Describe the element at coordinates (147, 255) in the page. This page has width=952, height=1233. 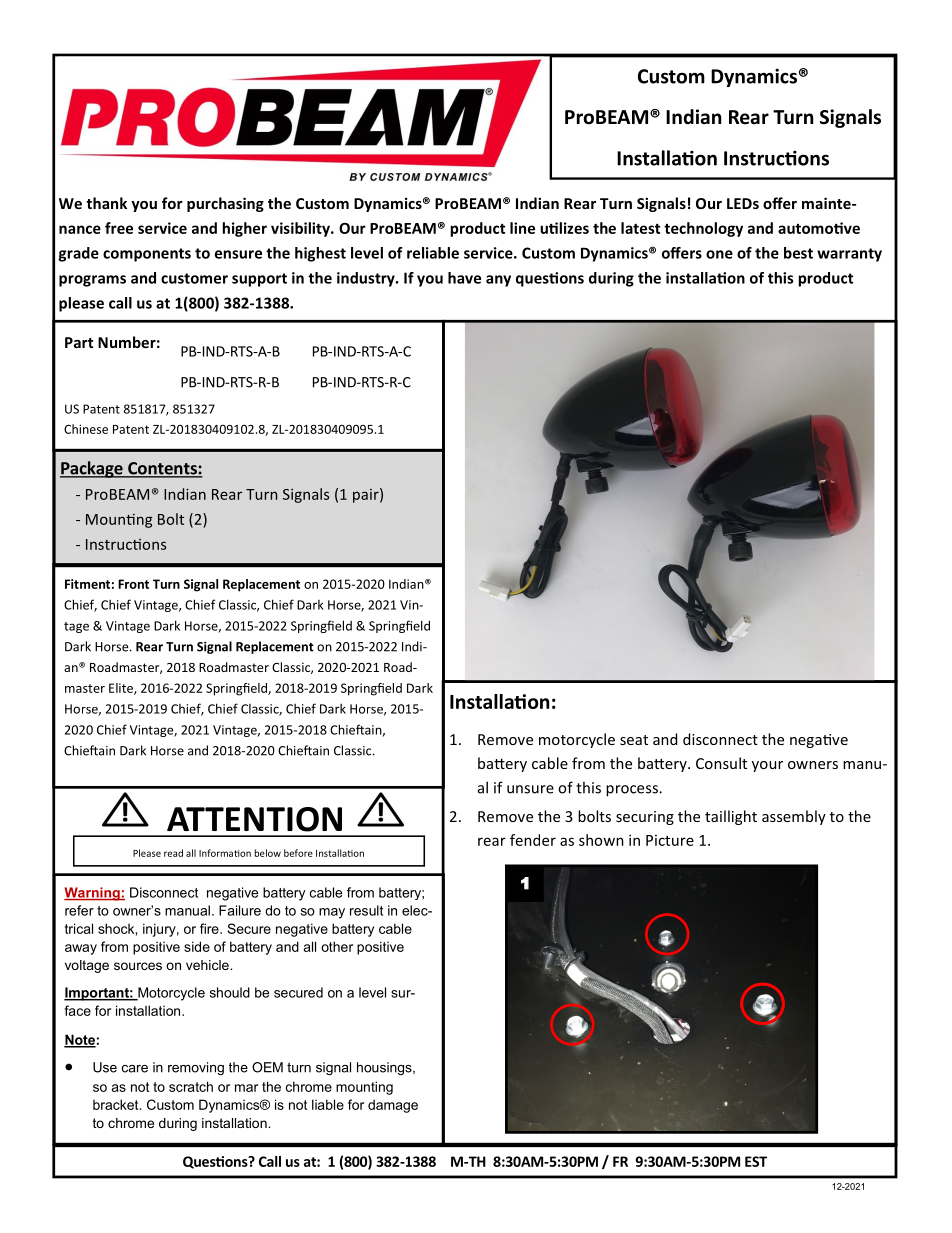
I see `components` at that location.
